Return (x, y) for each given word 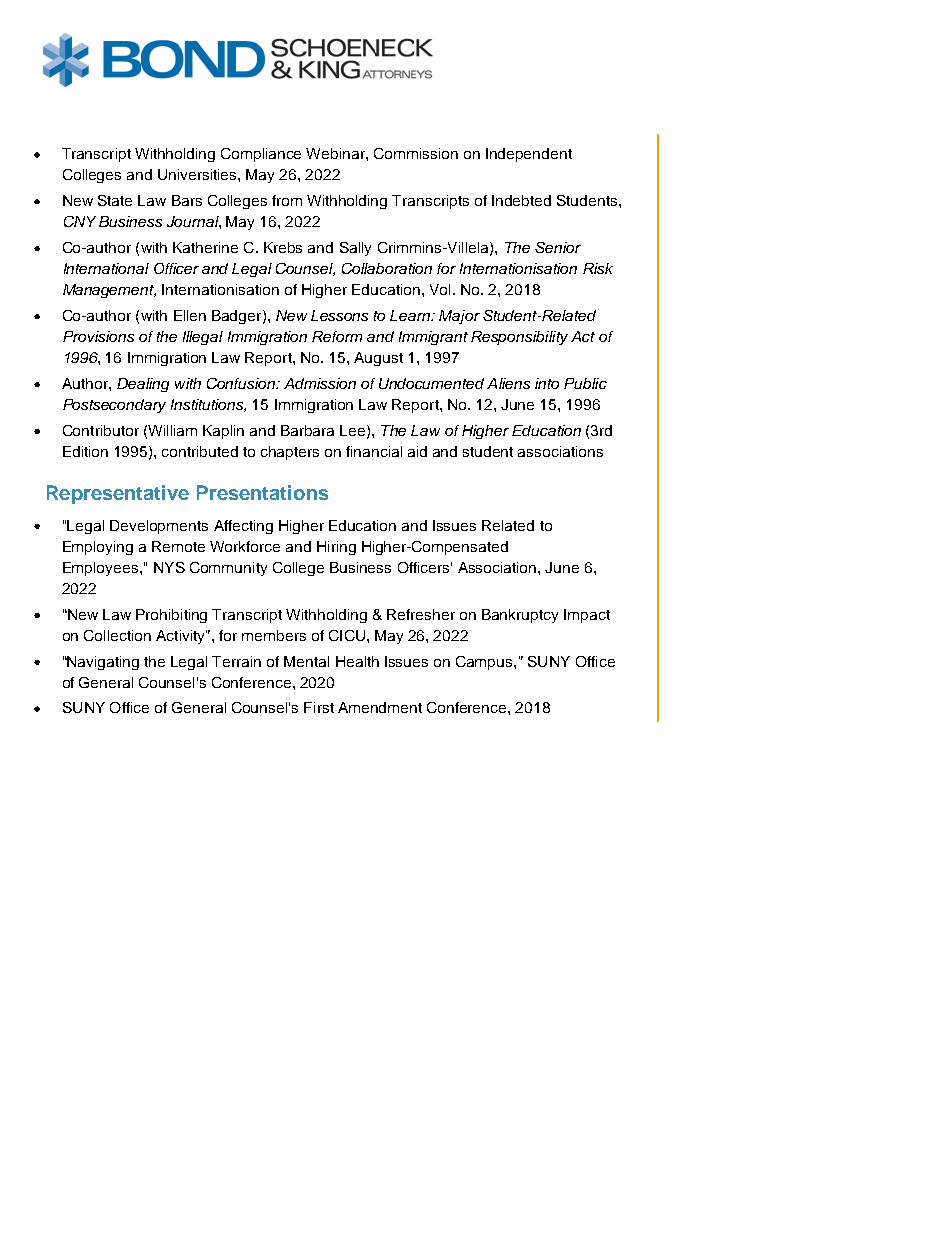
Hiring (336, 548)
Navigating (102, 663)
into (547, 383)
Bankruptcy (520, 616)
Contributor (101, 430)
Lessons (339, 315)
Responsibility (519, 338)
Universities (198, 174)
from (287, 200)
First (319, 707)
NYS (169, 567)
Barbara (307, 430)
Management (109, 291)
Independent (529, 155)
